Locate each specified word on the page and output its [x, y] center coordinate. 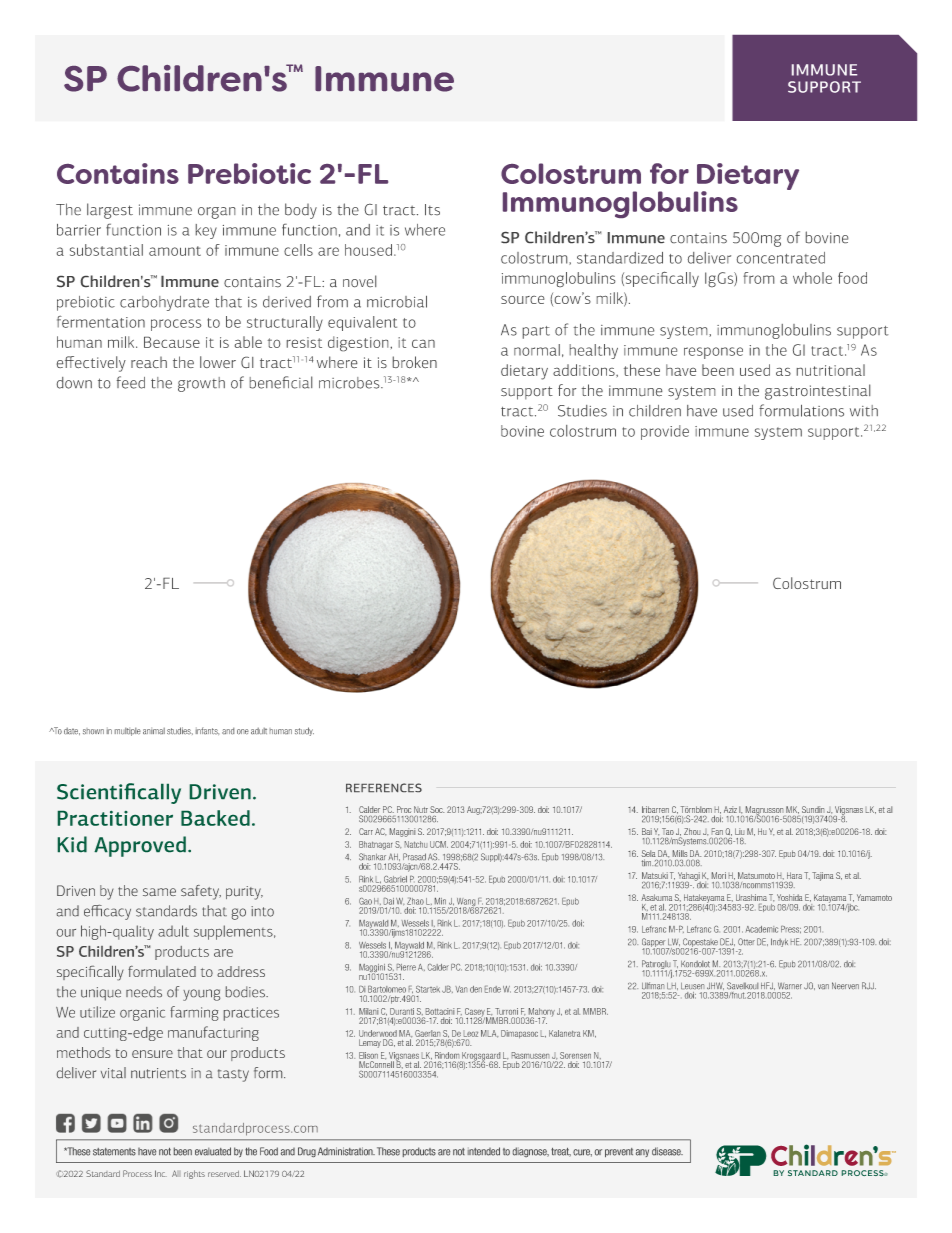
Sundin [813, 809]
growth [201, 384]
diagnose [531, 1152]
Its [432, 209]
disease [667, 1151]
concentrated [781, 258]
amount [175, 251]
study [304, 731]
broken [415, 362]
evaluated [213, 1151]
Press [791, 929]
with [864, 410]
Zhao [415, 901]
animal [154, 731]
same [159, 892]
